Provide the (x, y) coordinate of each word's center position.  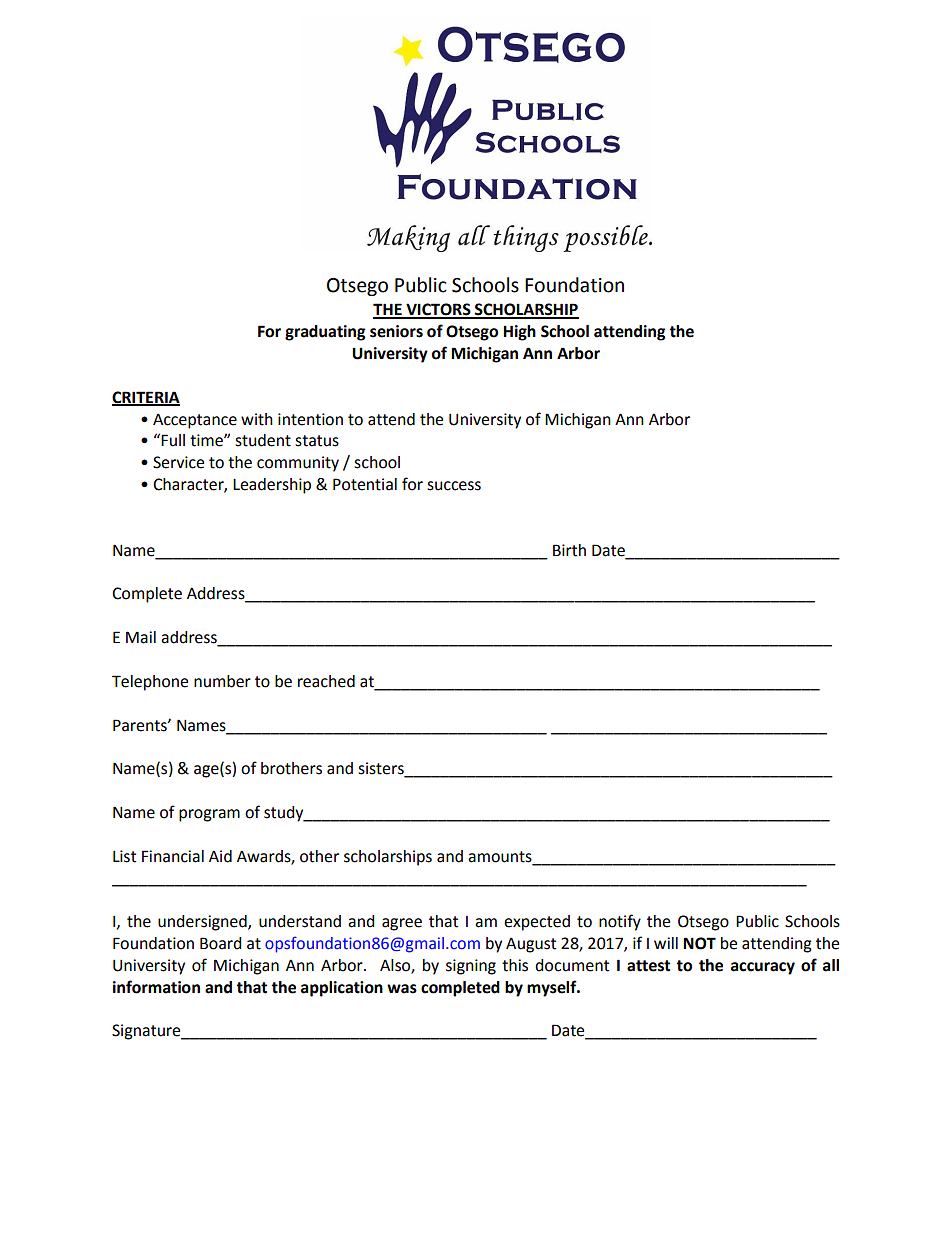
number (222, 681)
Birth (569, 550)
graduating (325, 333)
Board (221, 943)
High (519, 333)
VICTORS (438, 310)
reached (326, 681)
